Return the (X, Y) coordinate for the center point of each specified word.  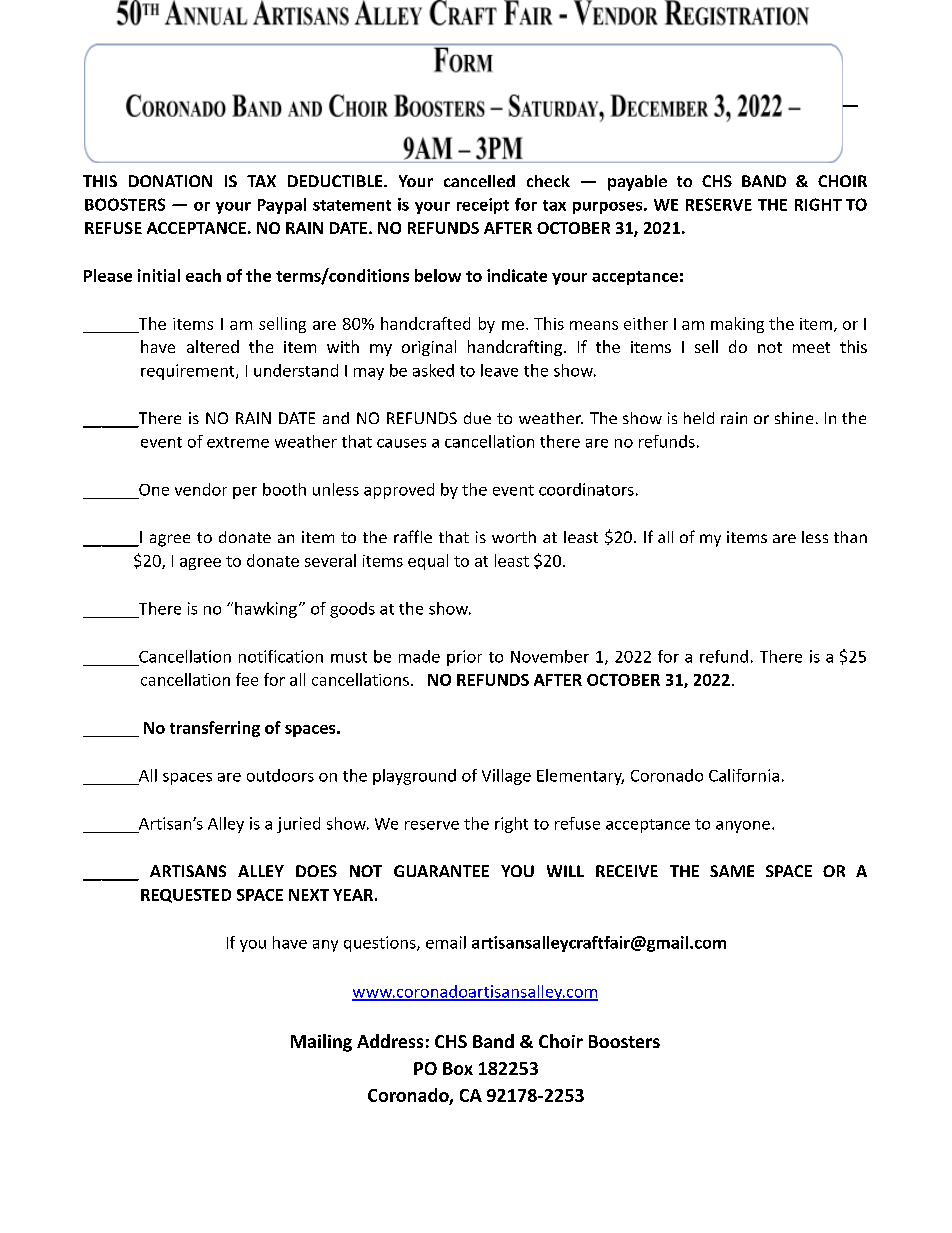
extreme (238, 442)
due (477, 418)
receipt (483, 206)
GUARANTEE (441, 871)
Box (458, 1068)
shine (794, 418)
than (850, 537)
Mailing (321, 1043)
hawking (266, 610)
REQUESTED (186, 896)
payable (637, 183)
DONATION (170, 181)
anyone (743, 827)
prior (464, 658)
